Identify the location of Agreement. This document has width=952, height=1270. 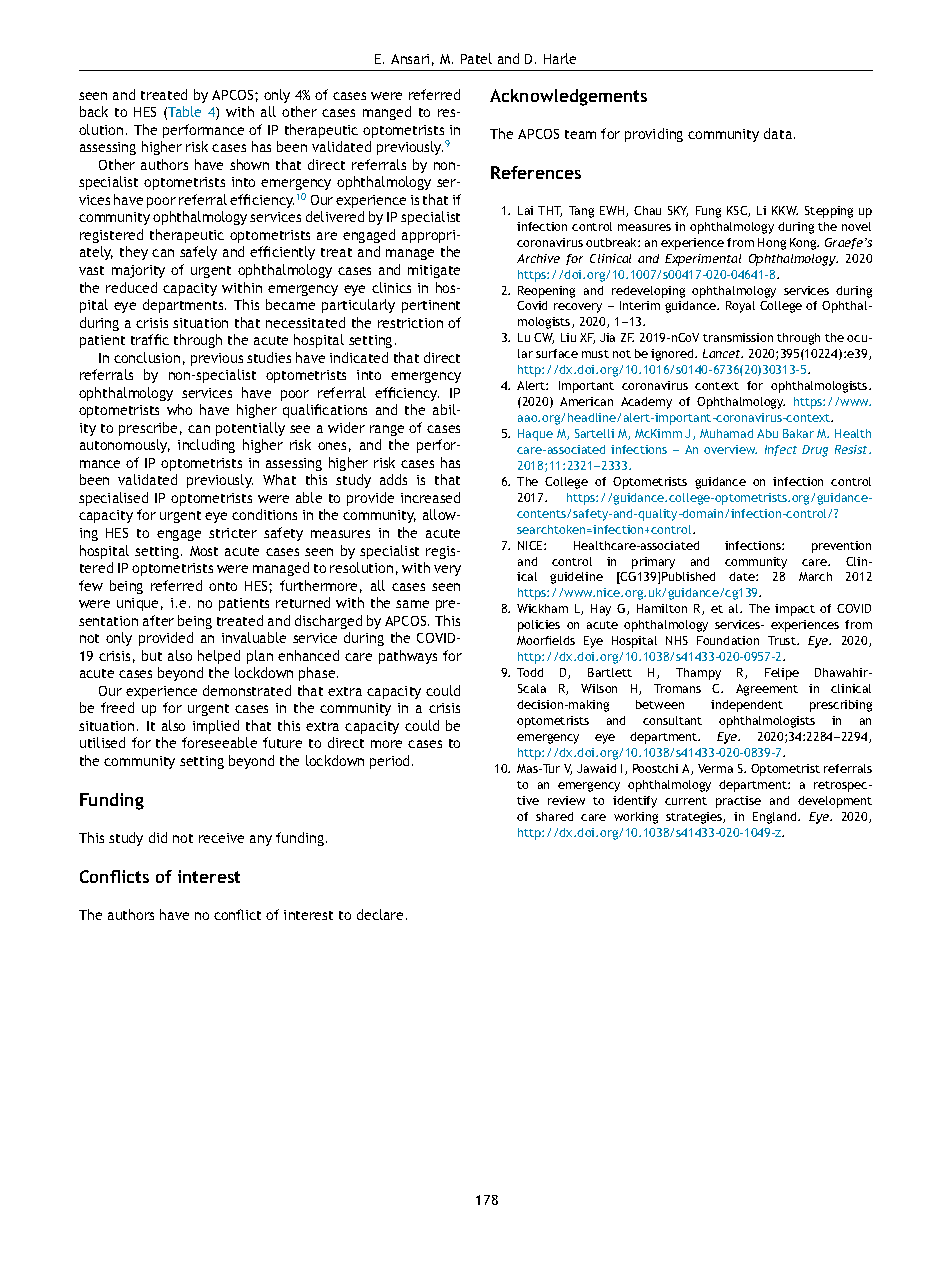
(767, 690).
